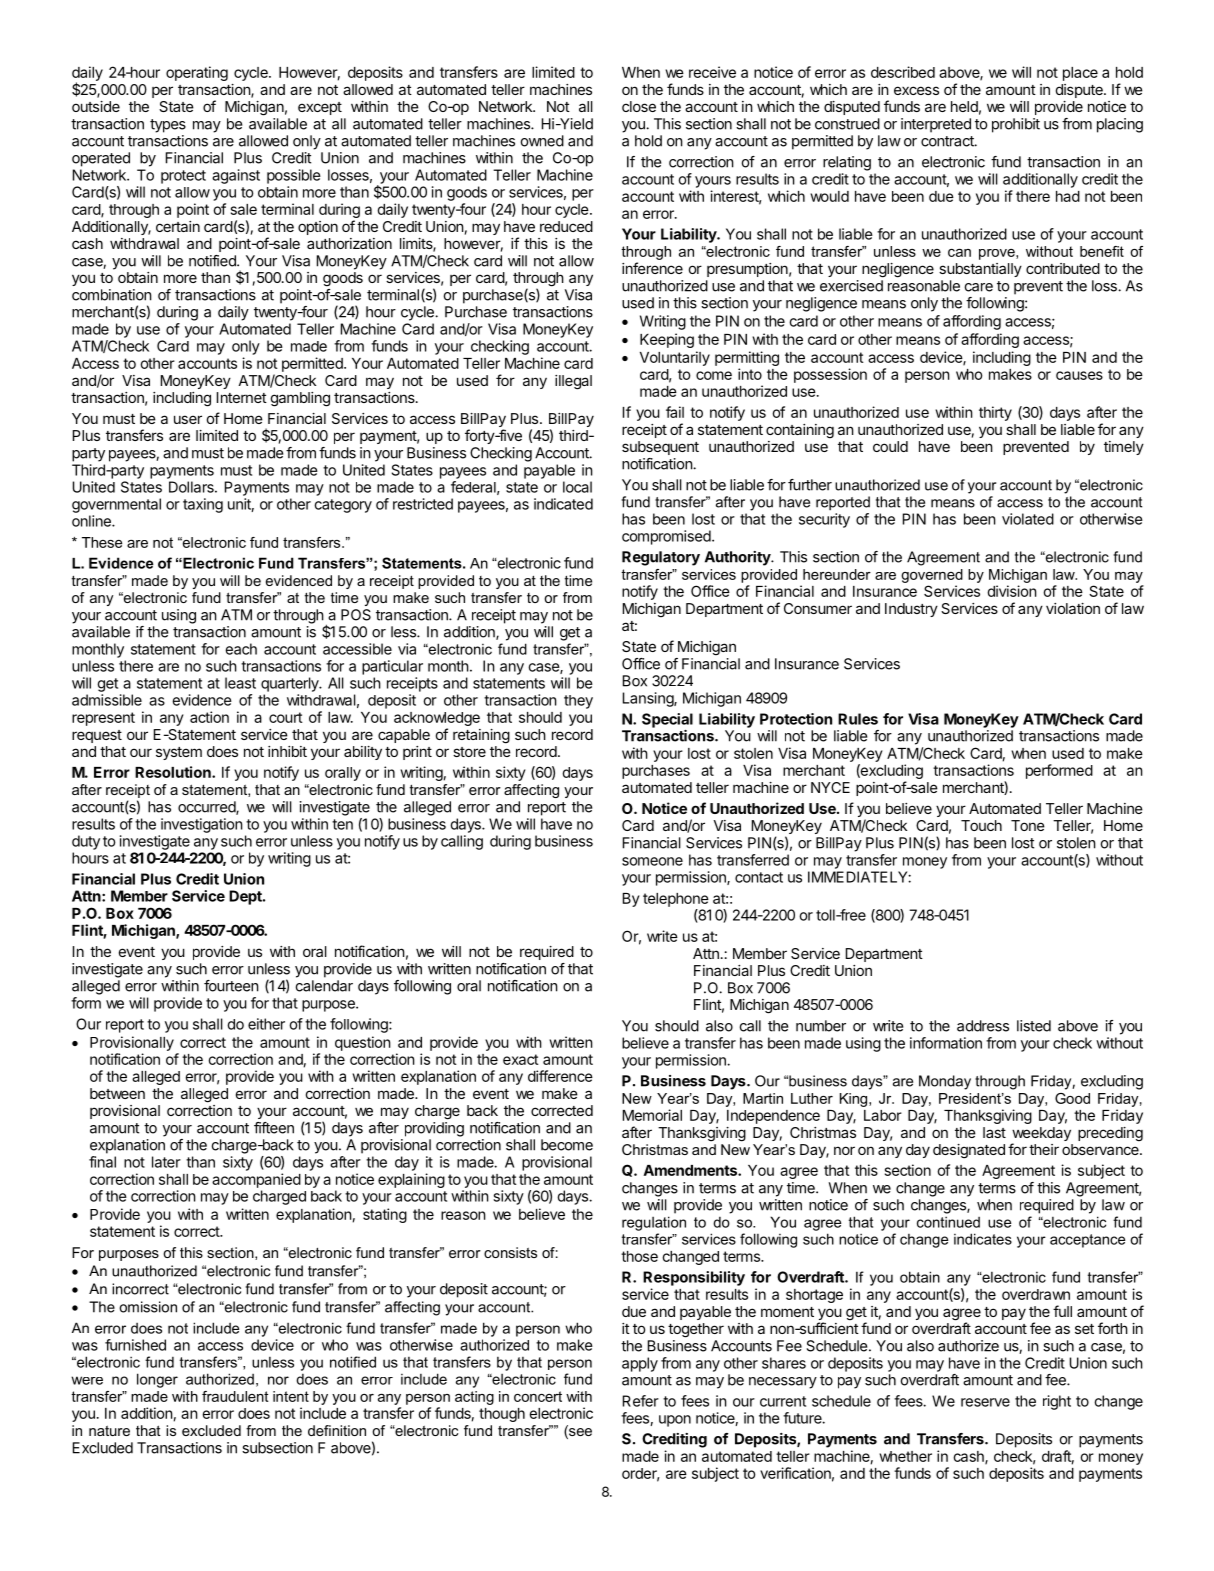  Describe the element at coordinates (639, 106) in the screenshot. I see `close` at that location.
